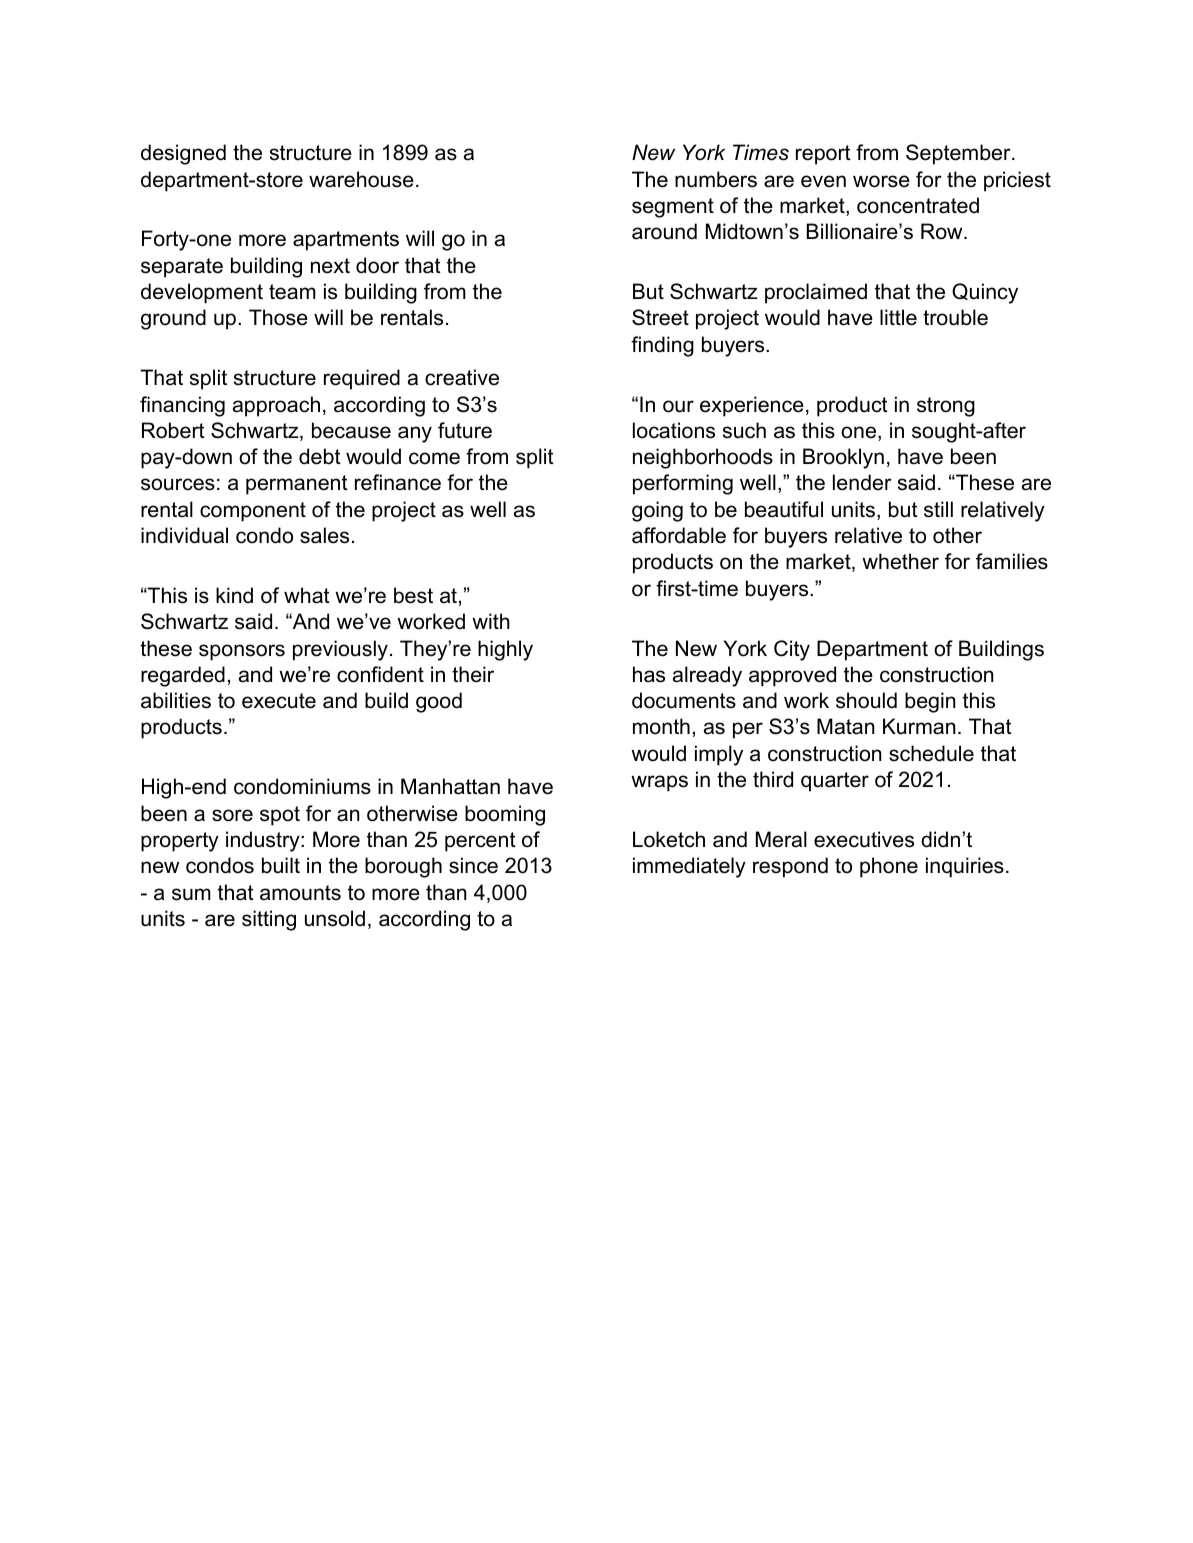 The image size is (1193, 1543). Describe the element at coordinates (881, 181) in the screenshot. I see `worse` at that location.
